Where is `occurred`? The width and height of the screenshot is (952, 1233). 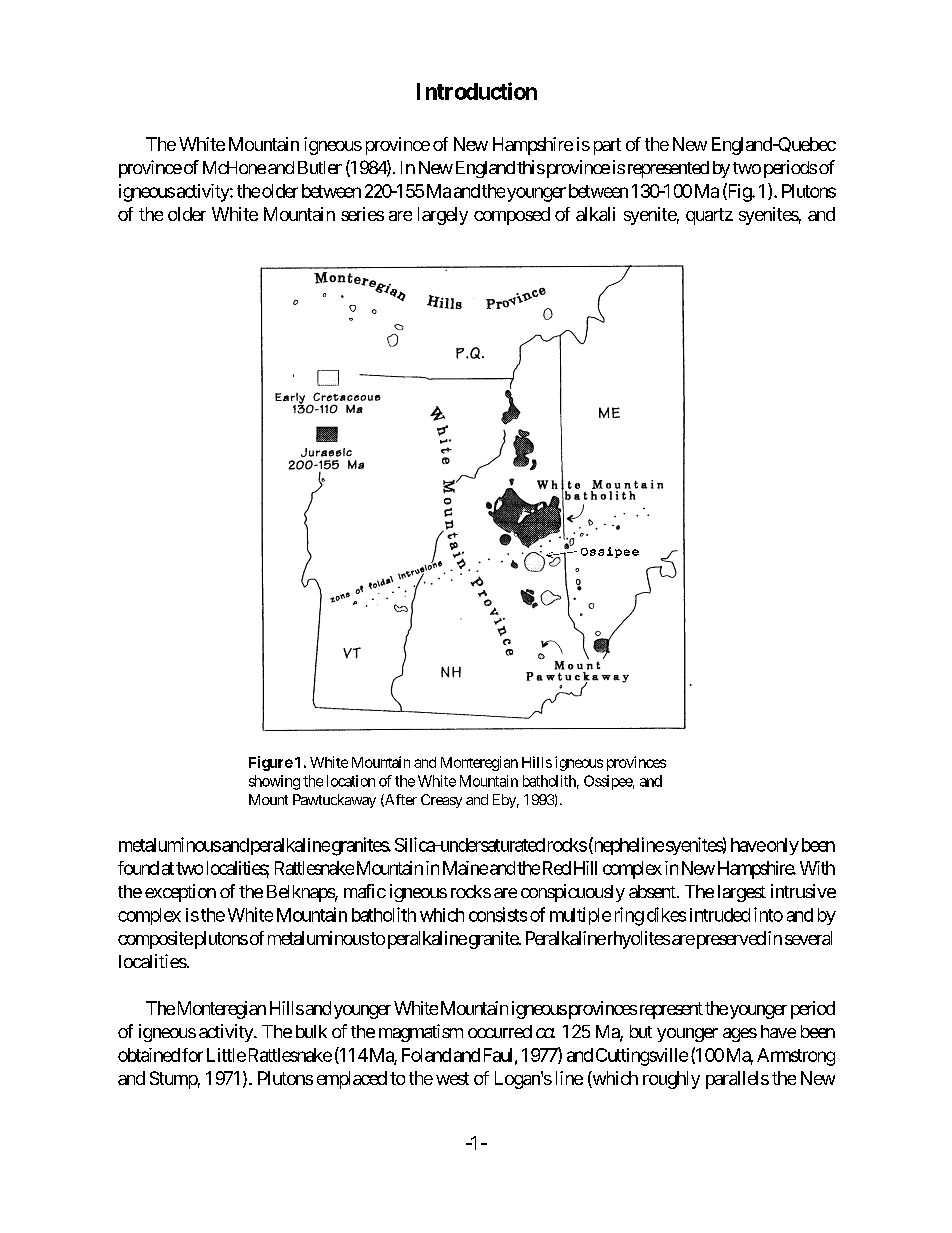
occurred is located at coordinates (500, 1031).
